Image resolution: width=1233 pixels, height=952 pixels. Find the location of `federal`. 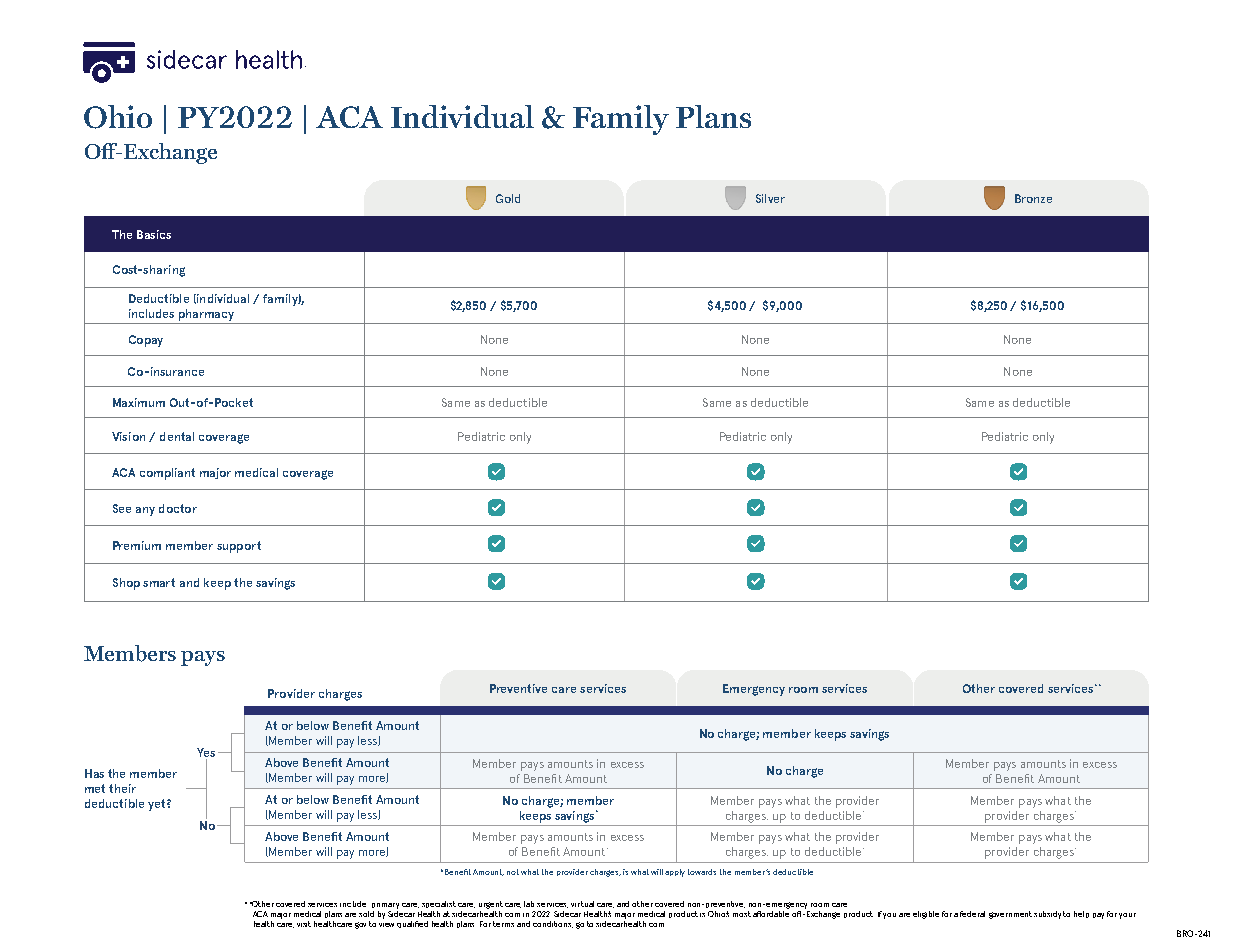

federal is located at coordinates (972, 914).
